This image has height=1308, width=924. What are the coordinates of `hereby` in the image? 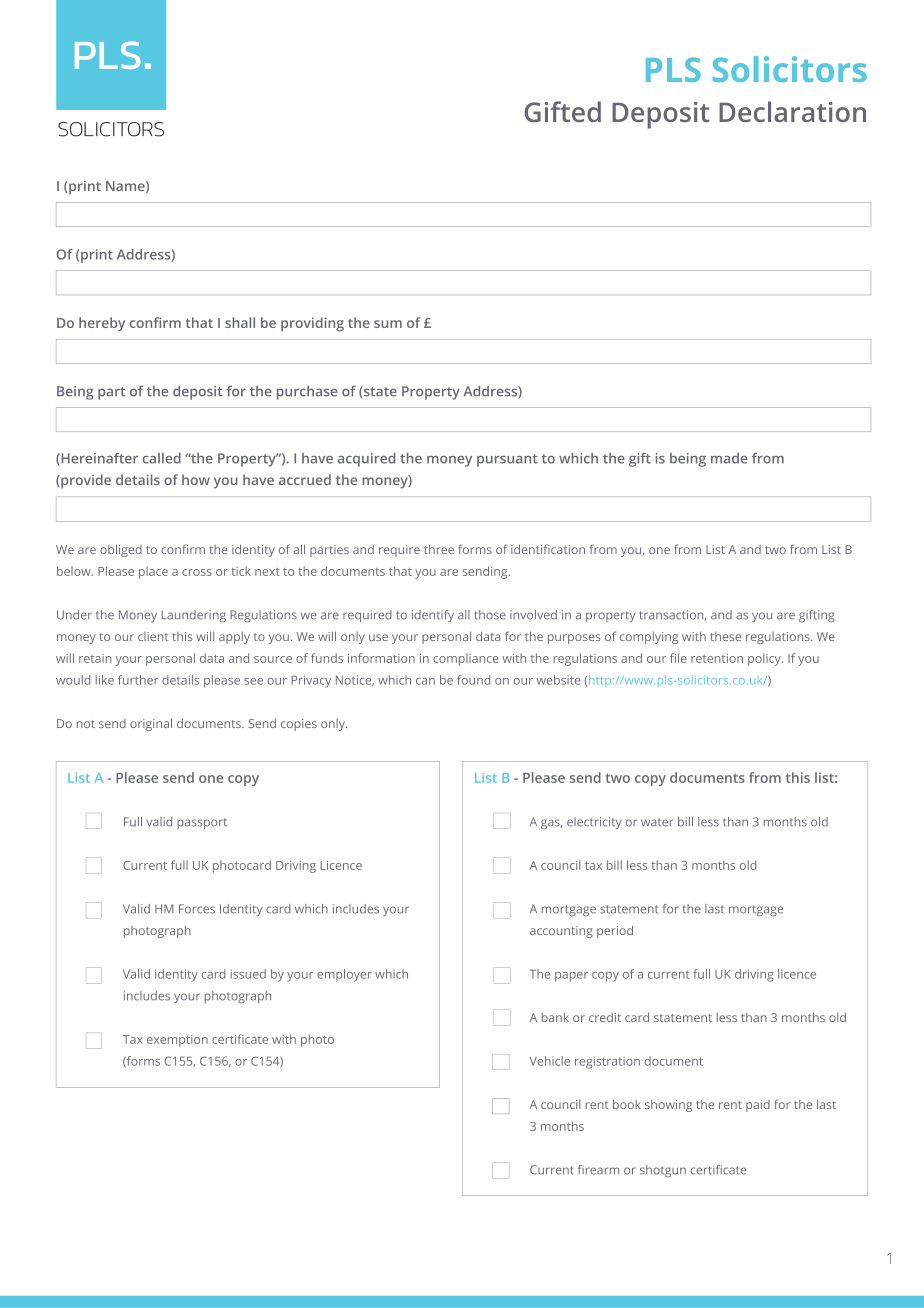 It's located at (102, 324).
